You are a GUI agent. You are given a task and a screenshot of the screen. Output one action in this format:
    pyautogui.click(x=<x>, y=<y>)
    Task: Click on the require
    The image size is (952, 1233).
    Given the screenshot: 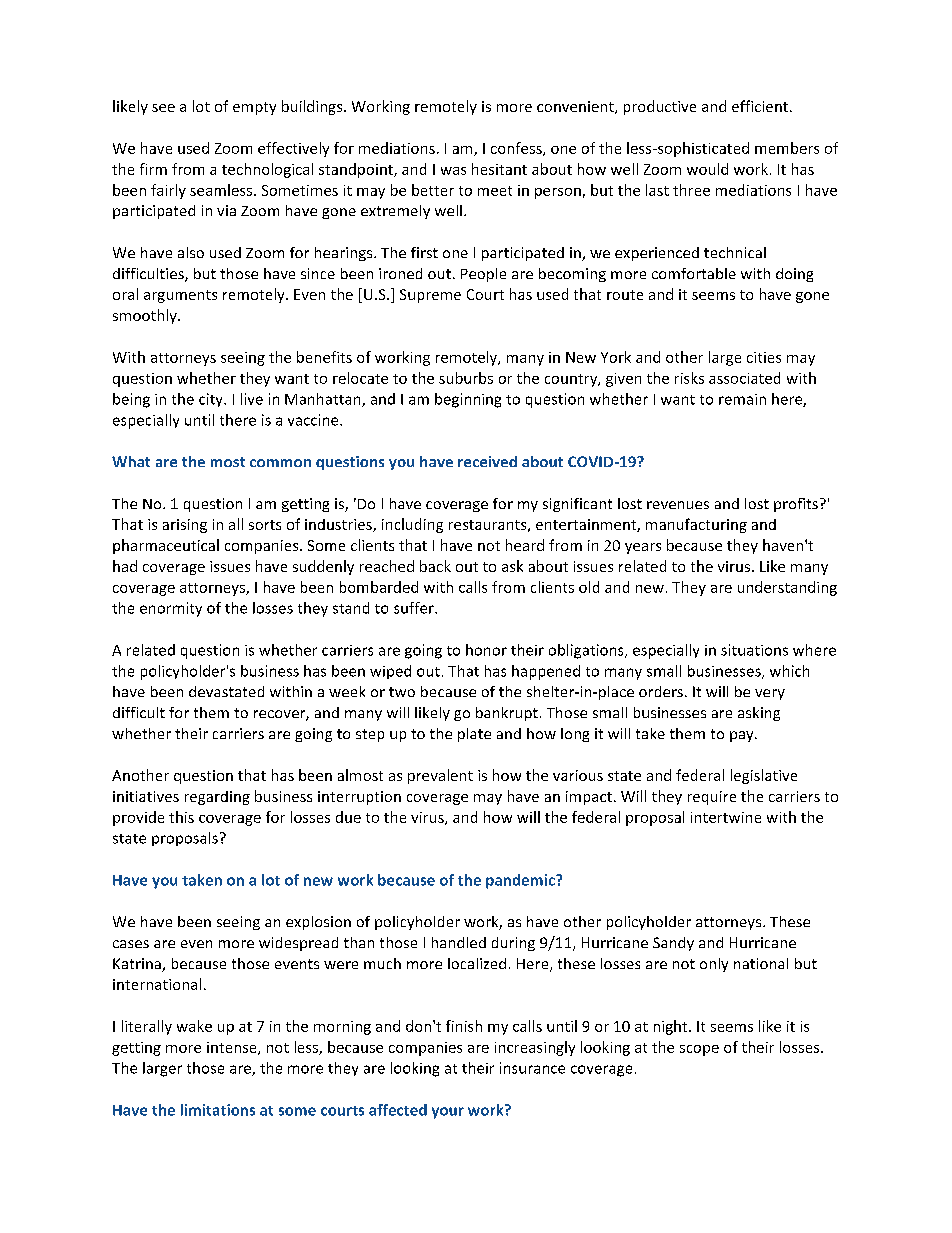 What is the action you would take?
    pyautogui.click(x=712, y=798)
